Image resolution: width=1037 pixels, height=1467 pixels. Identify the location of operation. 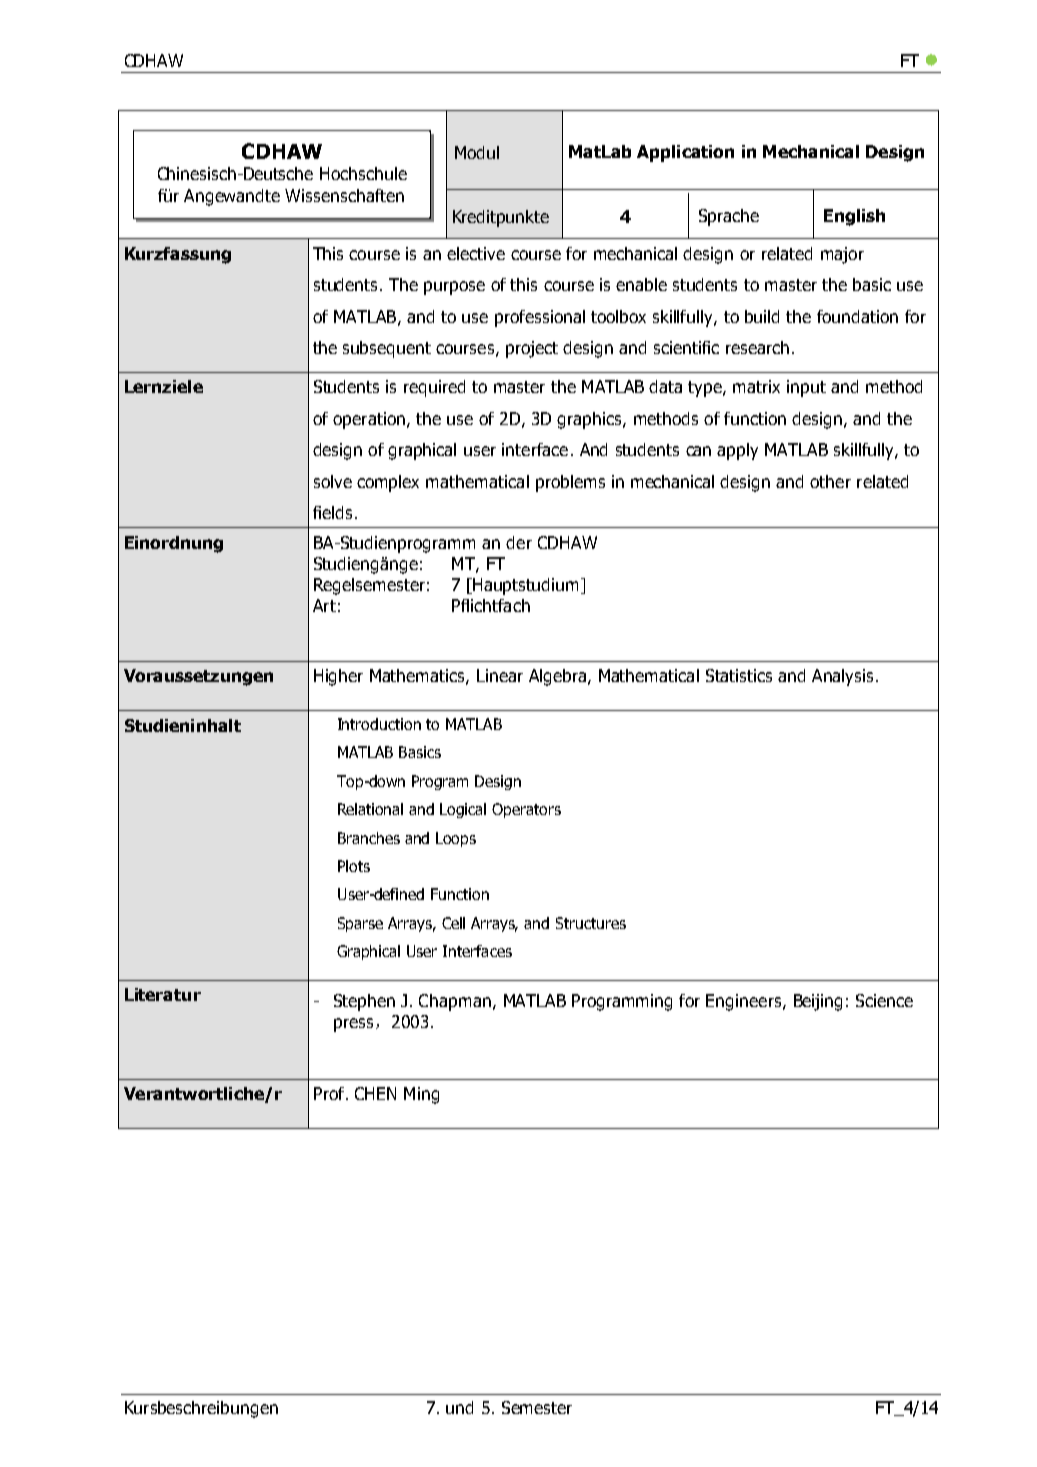
(369, 420).
